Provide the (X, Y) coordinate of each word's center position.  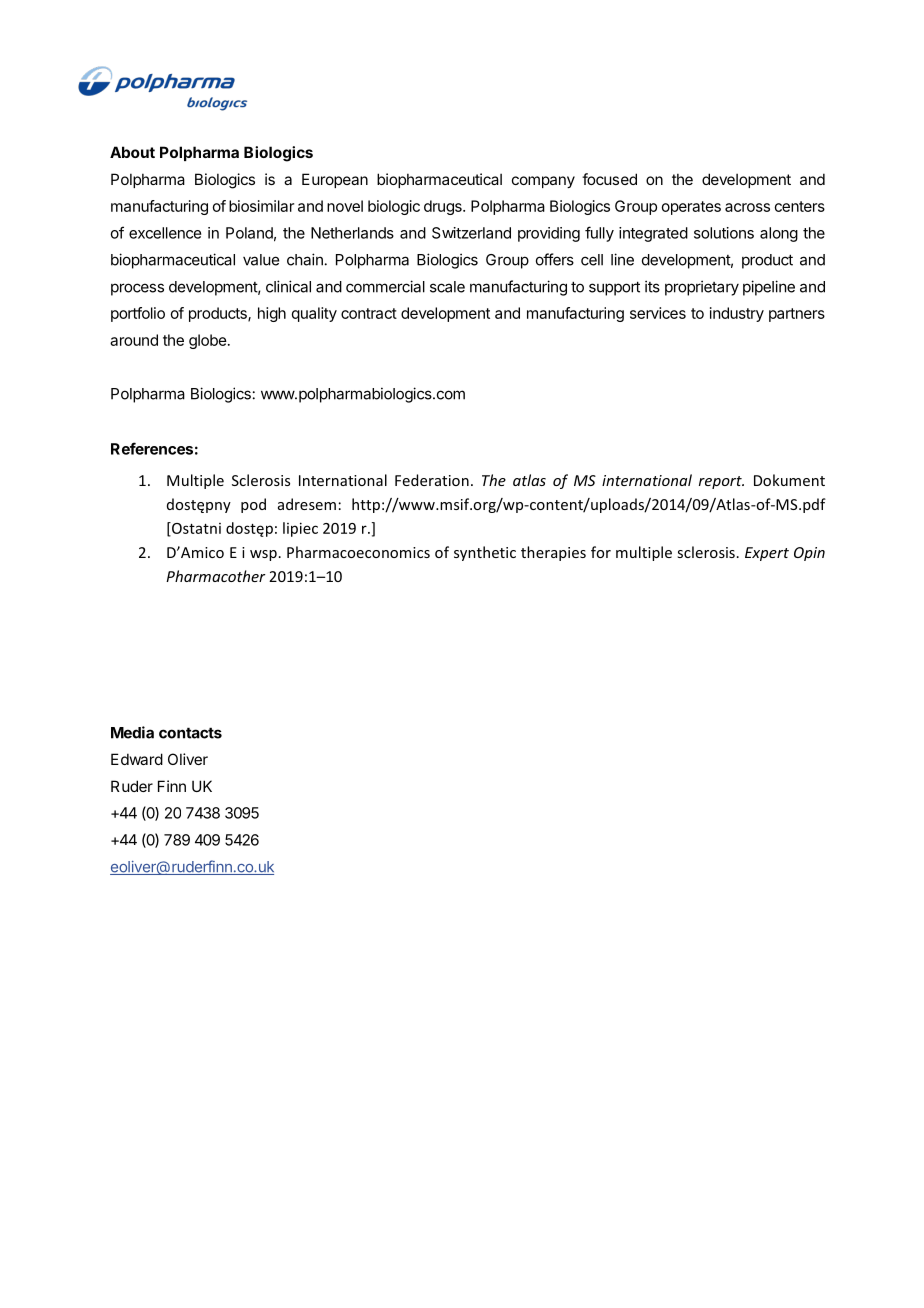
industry (737, 314)
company (543, 182)
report (721, 482)
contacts (190, 733)
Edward (137, 759)
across (747, 207)
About (132, 152)
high (272, 314)
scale (447, 287)
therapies (553, 553)
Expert (767, 554)
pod (253, 505)
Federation (432, 480)
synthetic (485, 553)
